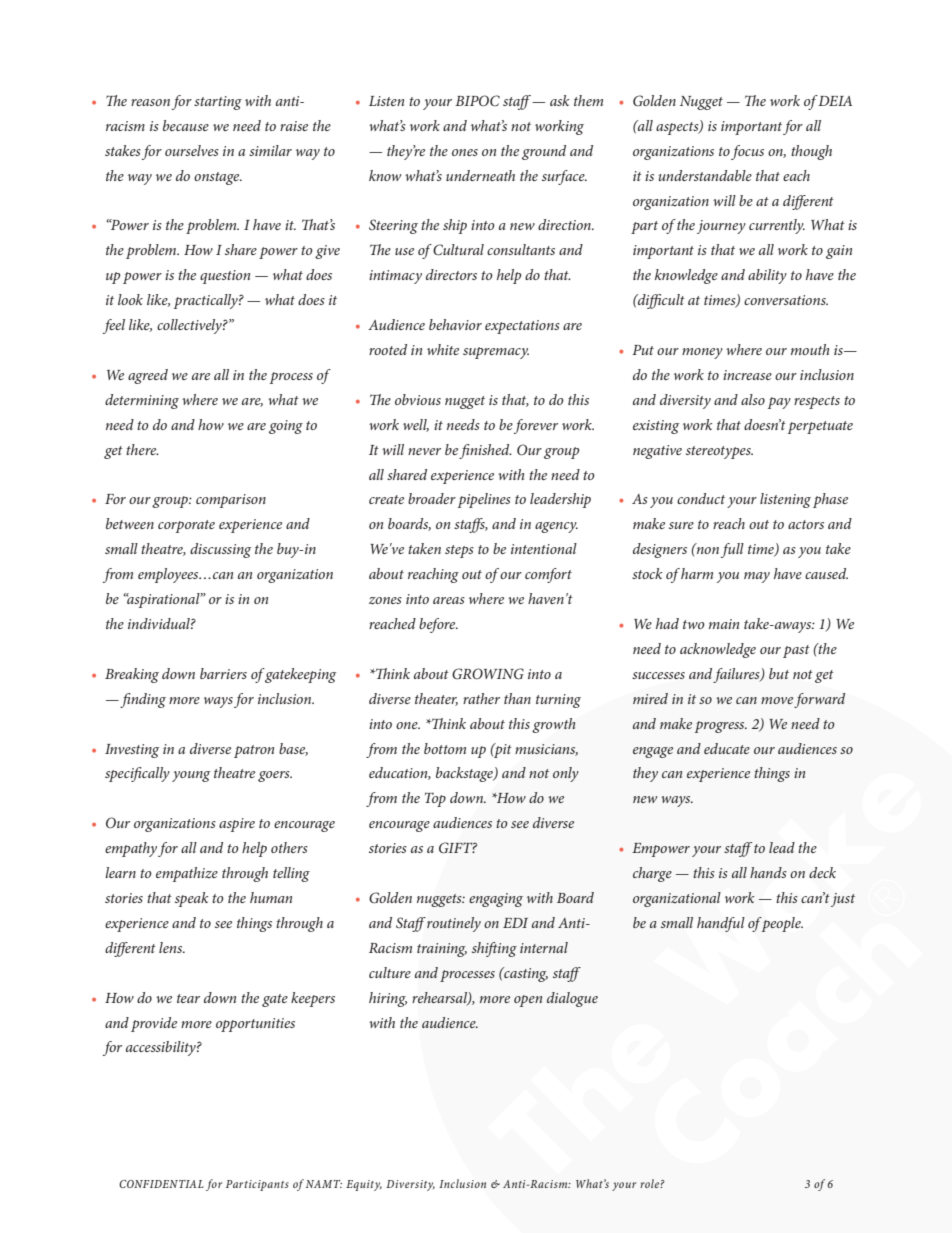 The image size is (952, 1233). Describe the element at coordinates (161, 1184) in the screenshot. I see `CONFIDENTIAL` at that location.
